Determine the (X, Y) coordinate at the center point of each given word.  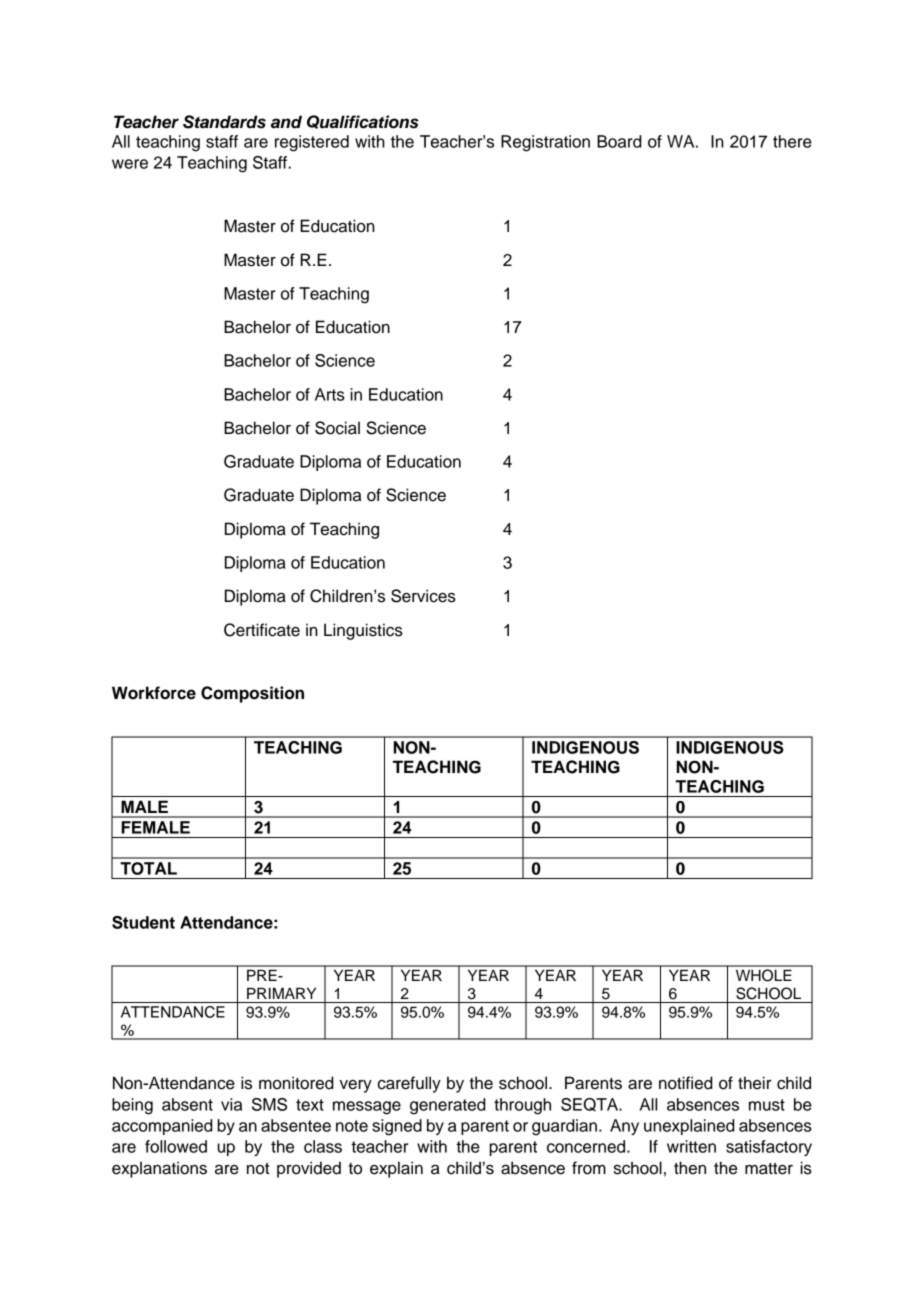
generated (448, 1106)
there (792, 141)
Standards (224, 122)
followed (176, 1146)
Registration (545, 143)
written (691, 1146)
